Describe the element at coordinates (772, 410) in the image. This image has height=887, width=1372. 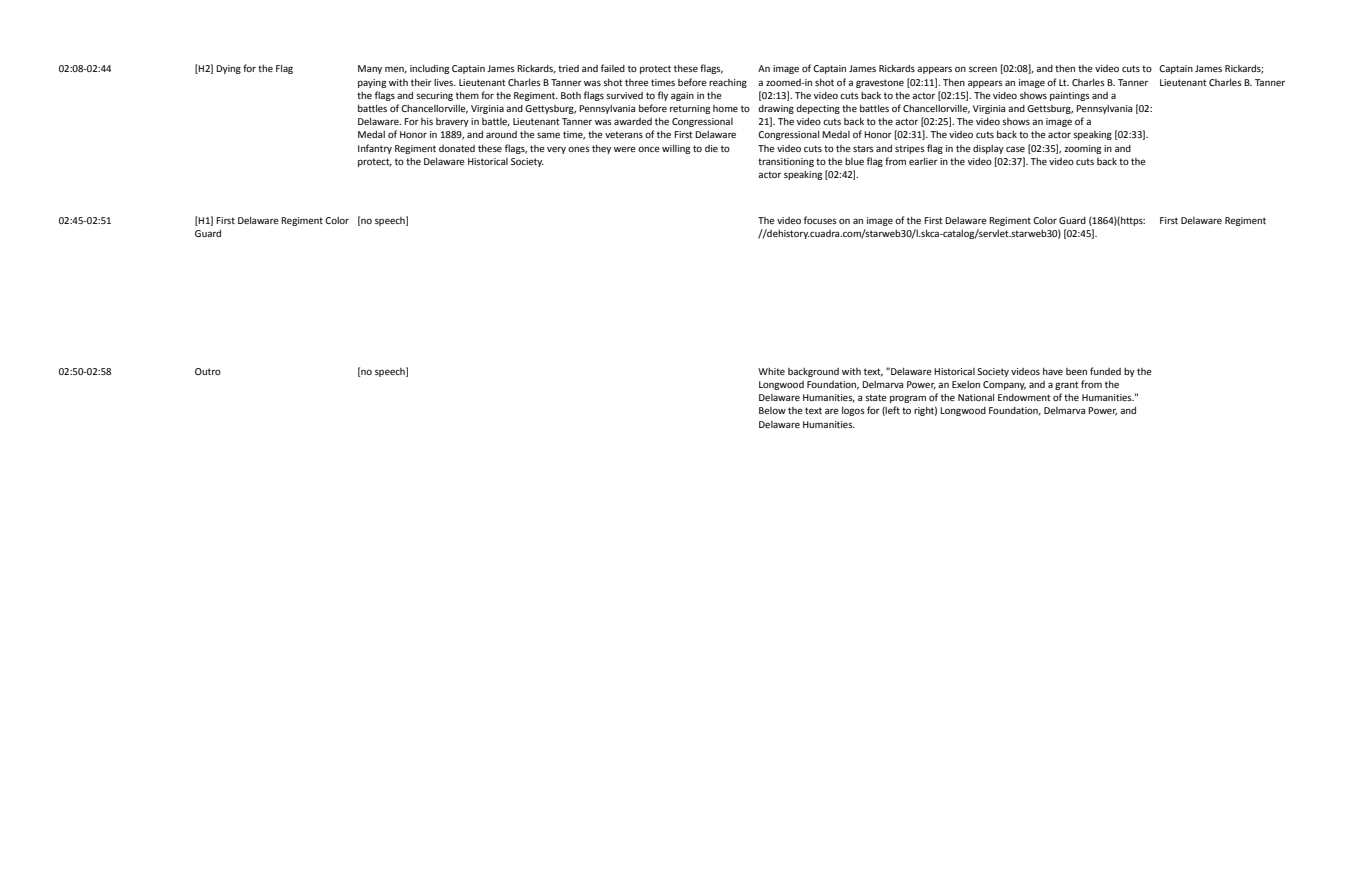
I see `Below` at that location.
